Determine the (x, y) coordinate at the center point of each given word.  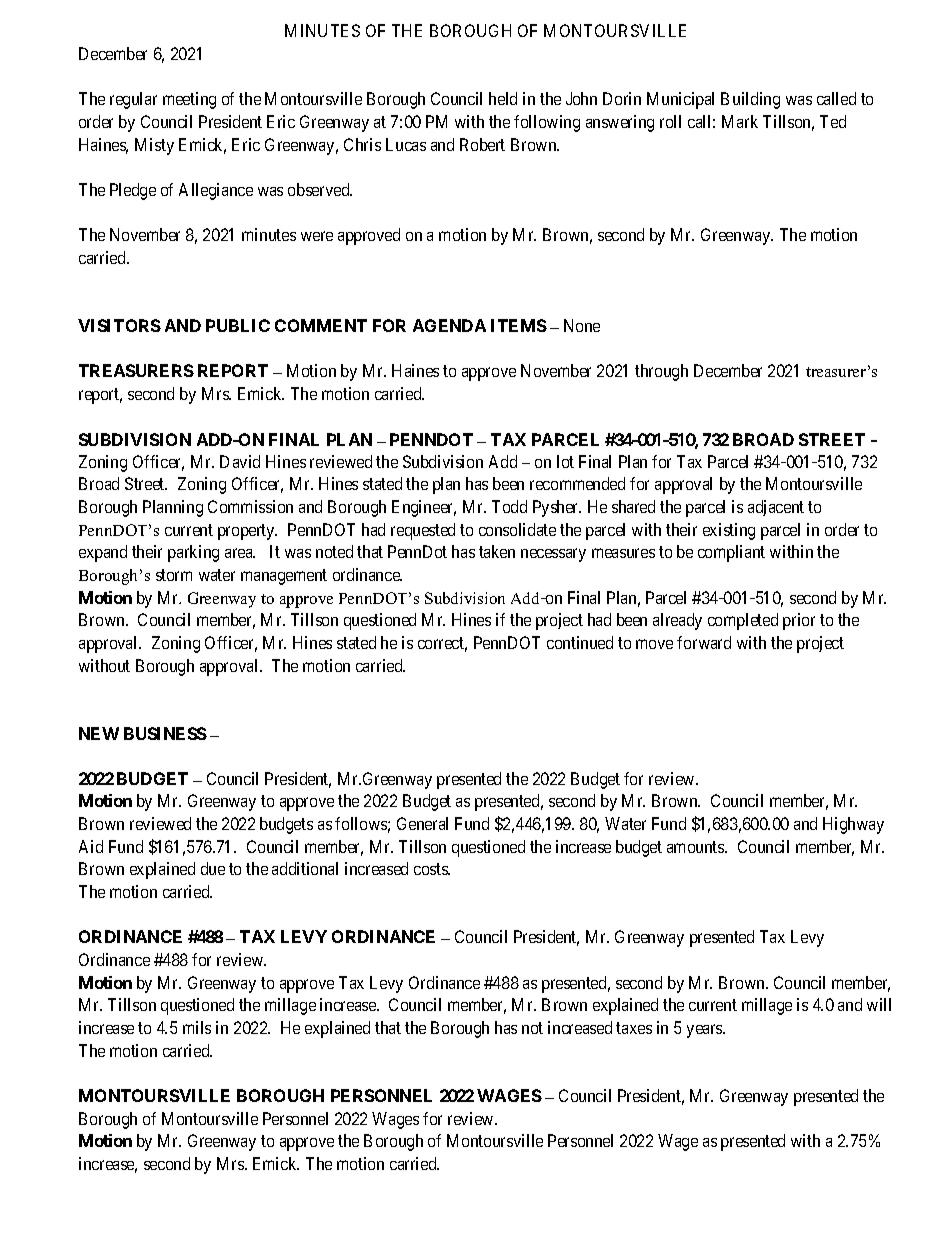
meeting (189, 100)
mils (197, 1027)
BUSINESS (165, 733)
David (240, 461)
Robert (482, 144)
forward (704, 642)
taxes (634, 1028)
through (661, 372)
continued (580, 642)
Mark (740, 121)
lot (565, 461)
